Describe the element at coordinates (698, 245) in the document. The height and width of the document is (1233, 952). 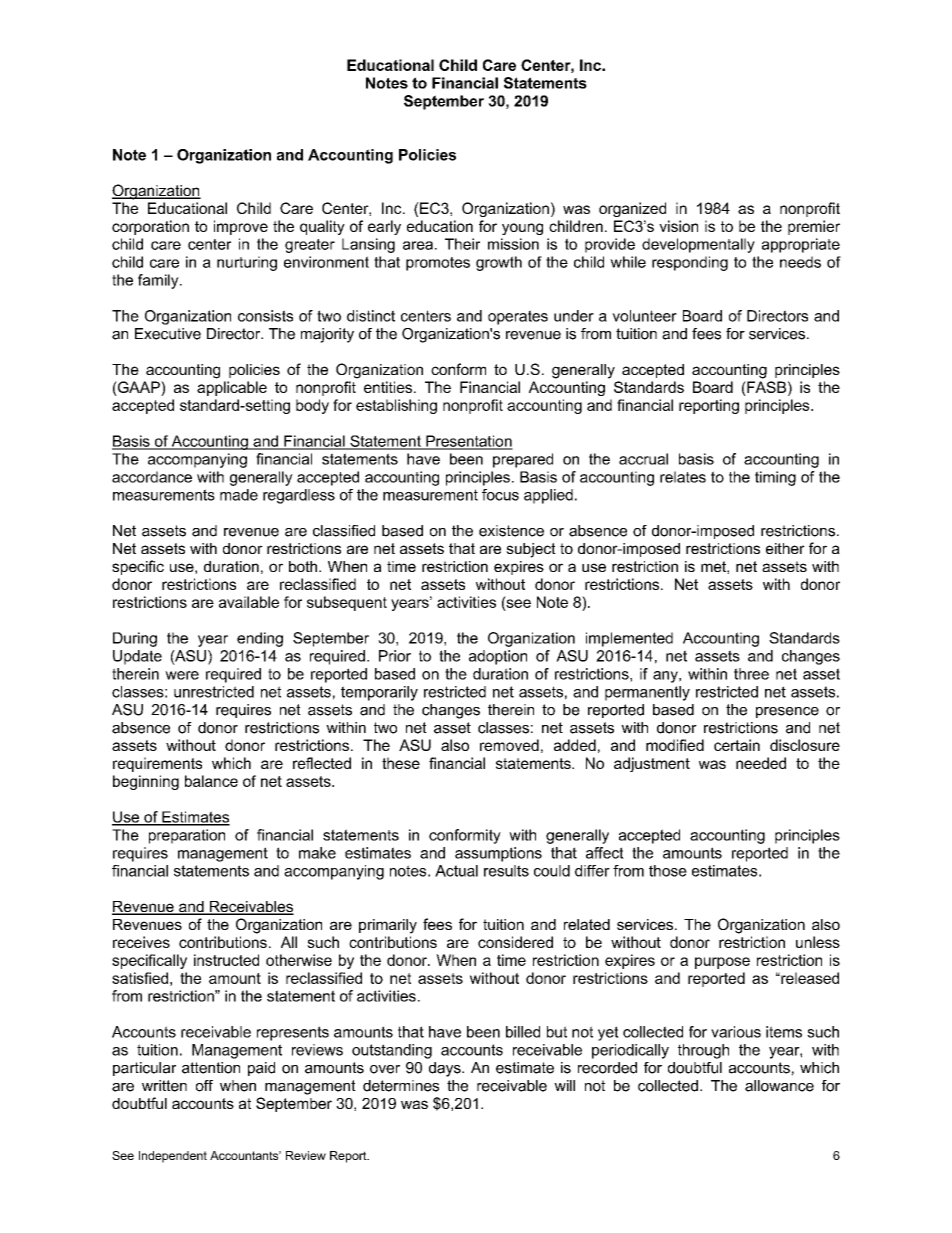
I see `developmentally` at that location.
